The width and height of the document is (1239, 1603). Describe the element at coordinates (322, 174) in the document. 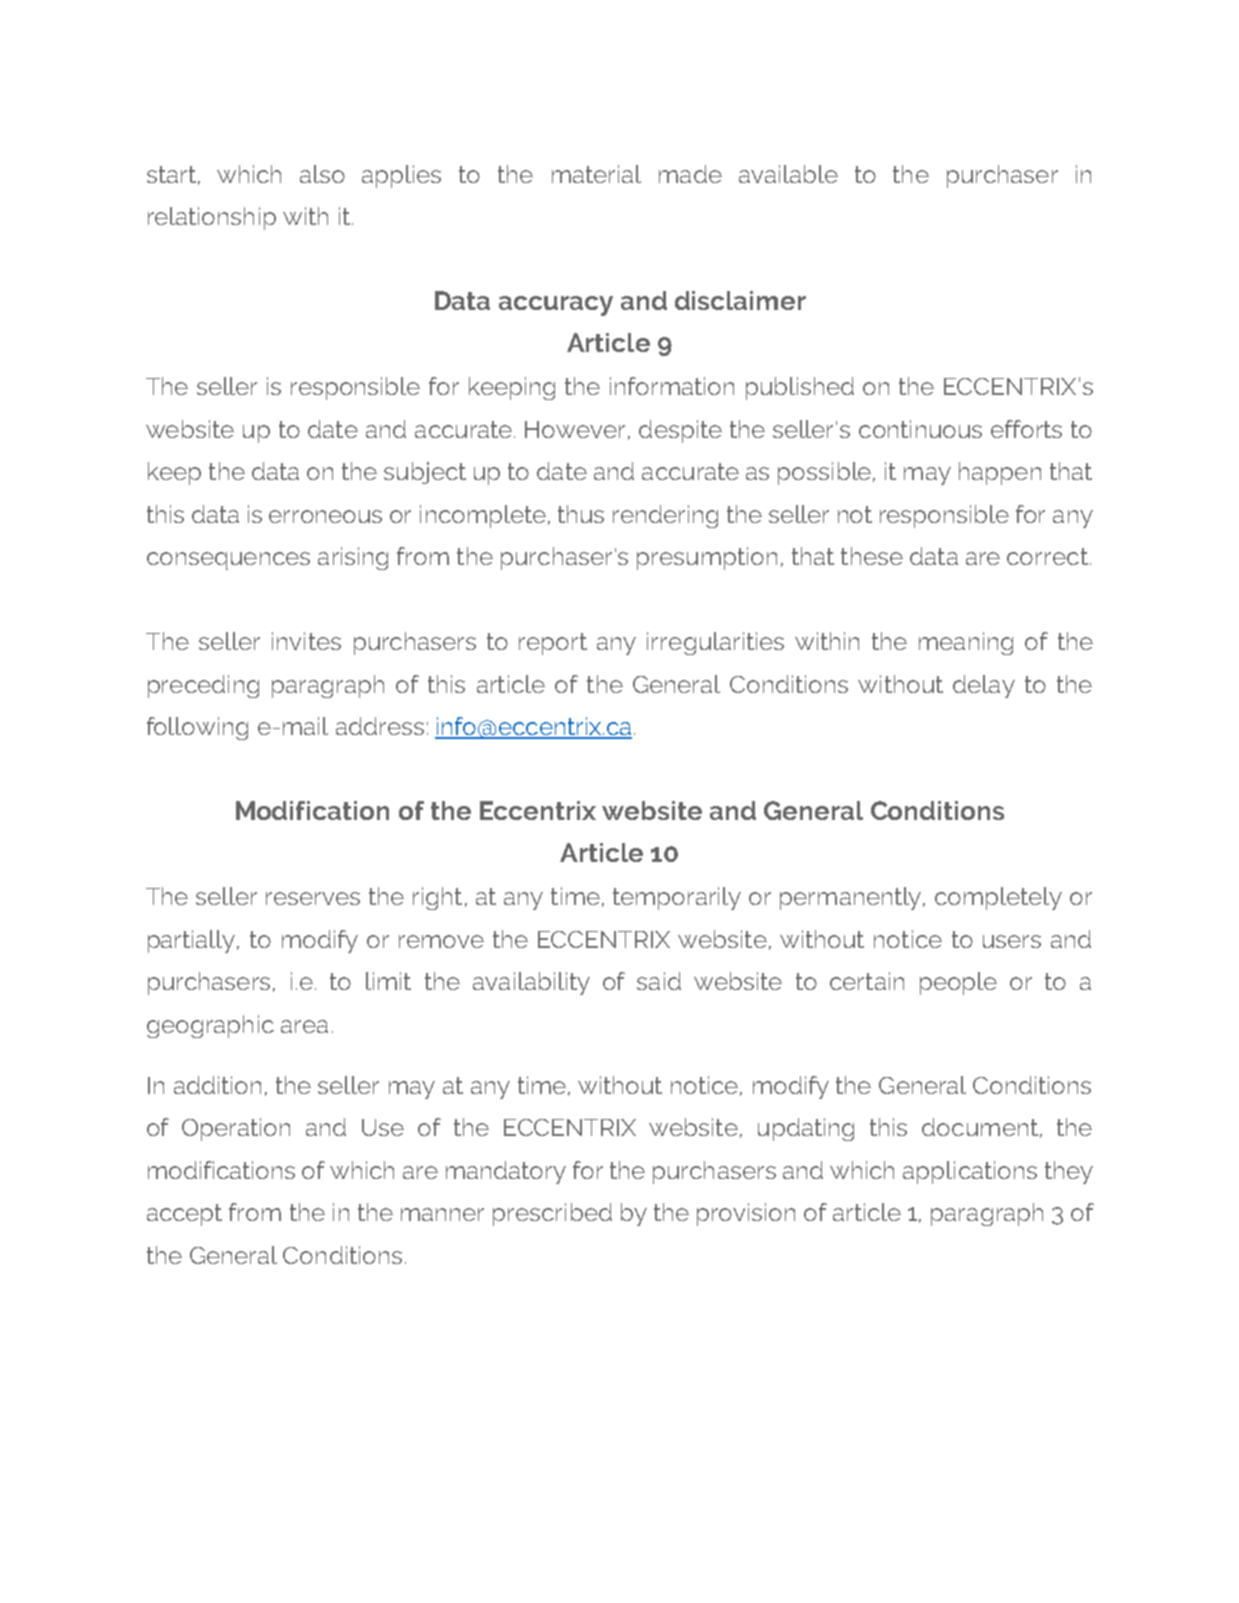

I see `also` at that location.
